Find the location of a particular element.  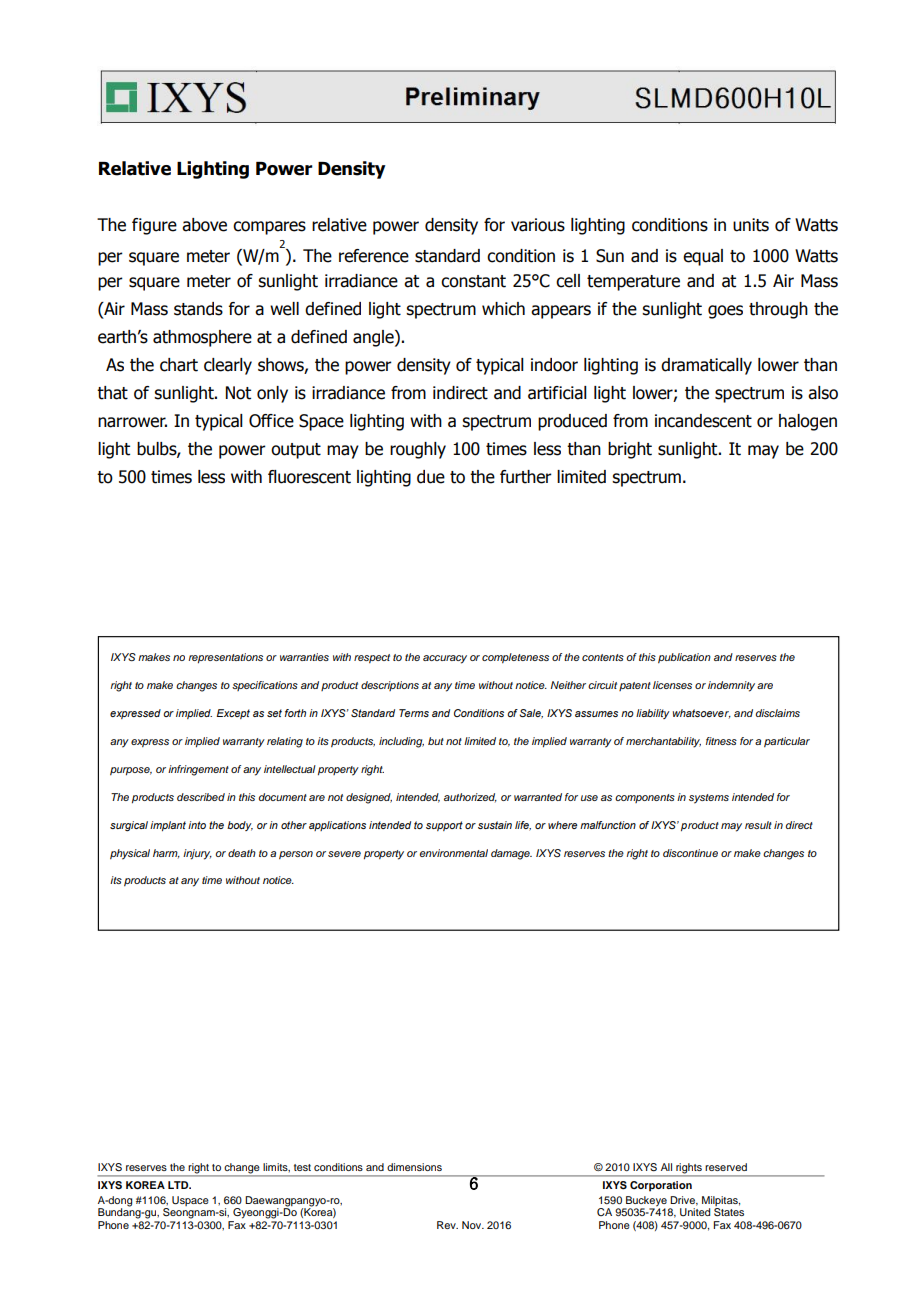

above is located at coordinates (204, 225).
